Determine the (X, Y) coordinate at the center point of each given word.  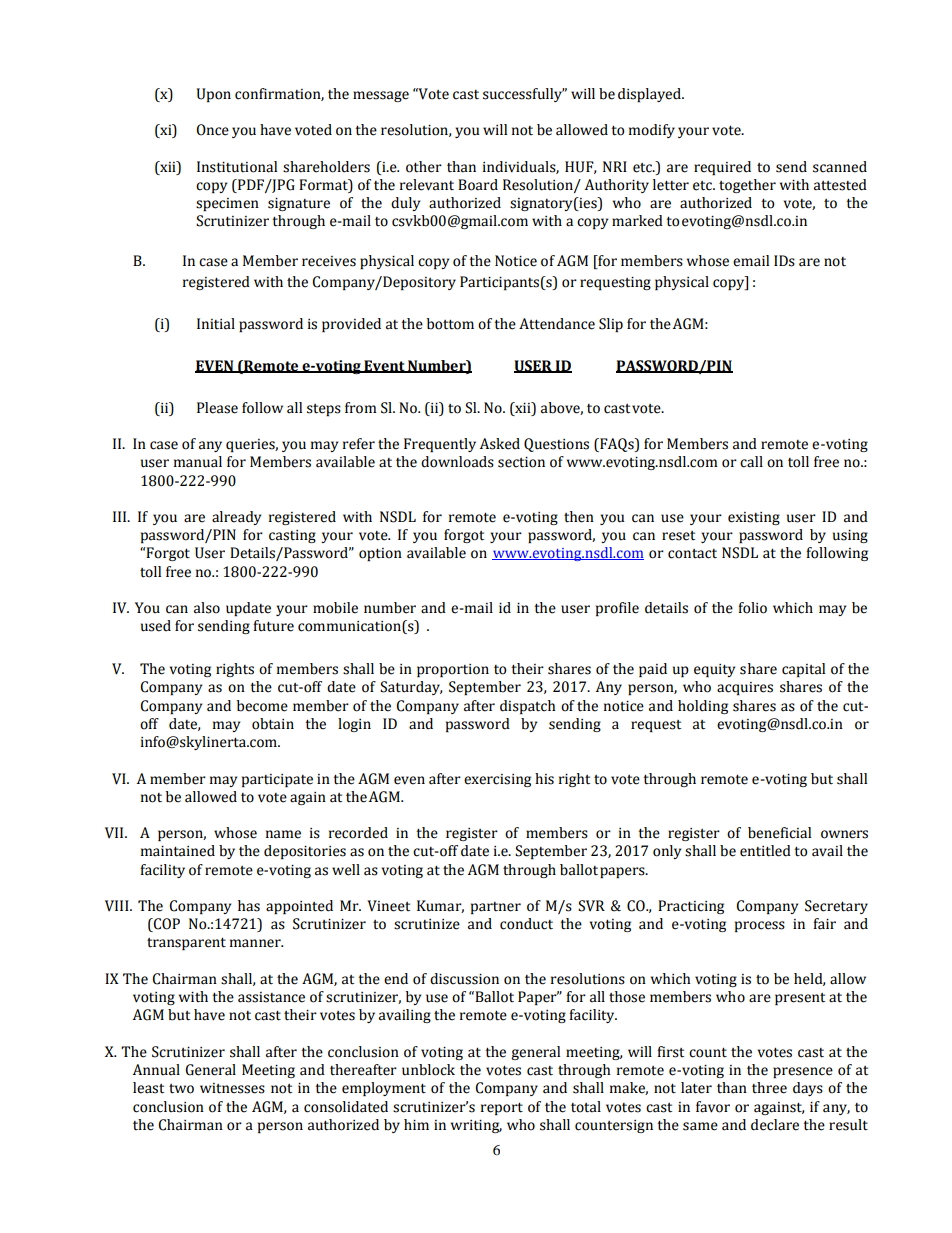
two (181, 1089)
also (207, 608)
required (722, 168)
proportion (453, 670)
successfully (523, 95)
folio (752, 608)
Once (212, 130)
